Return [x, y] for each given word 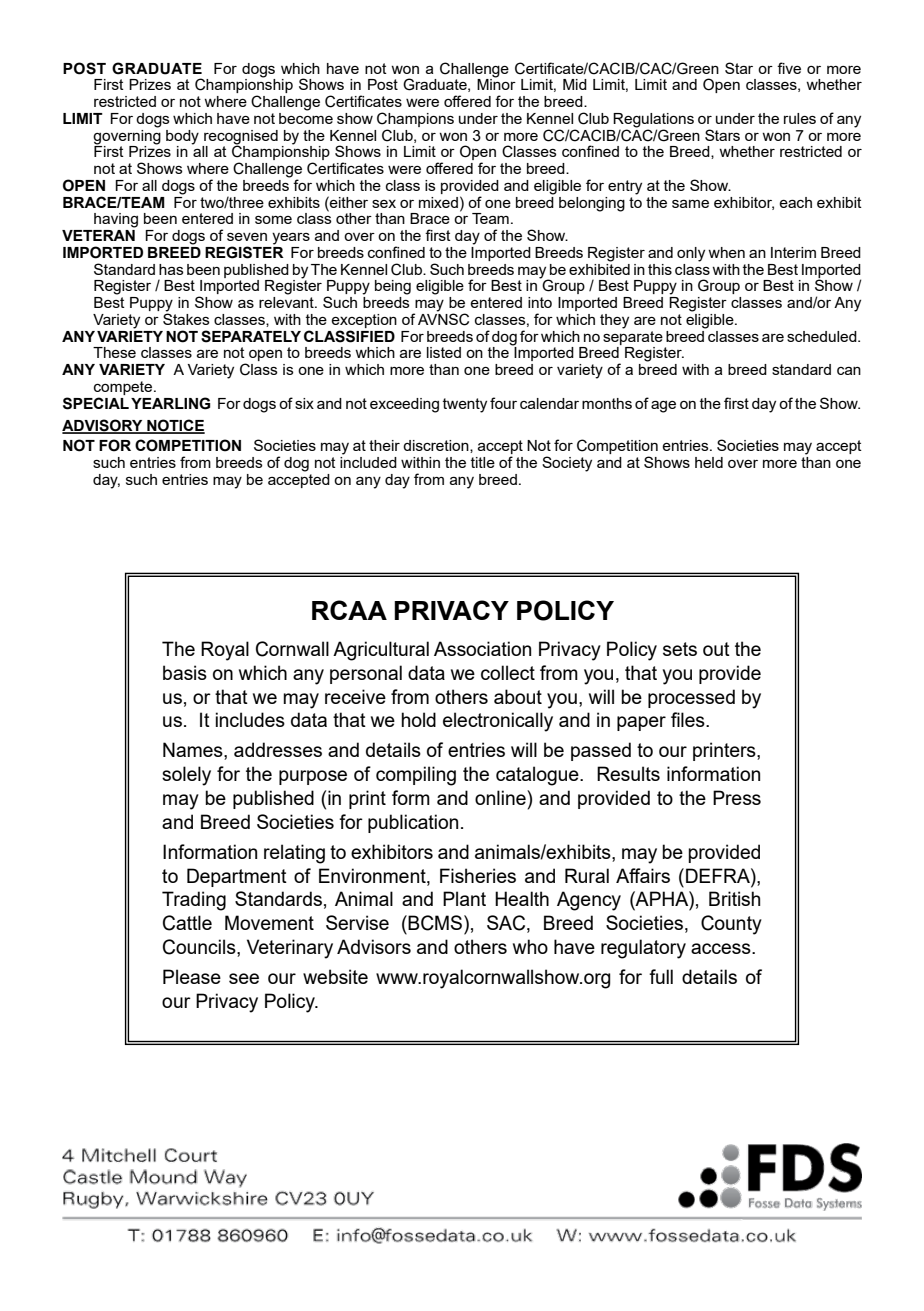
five [789, 68]
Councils [200, 948]
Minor [496, 83]
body [182, 137]
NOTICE [175, 426]
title [483, 462]
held [709, 462]
